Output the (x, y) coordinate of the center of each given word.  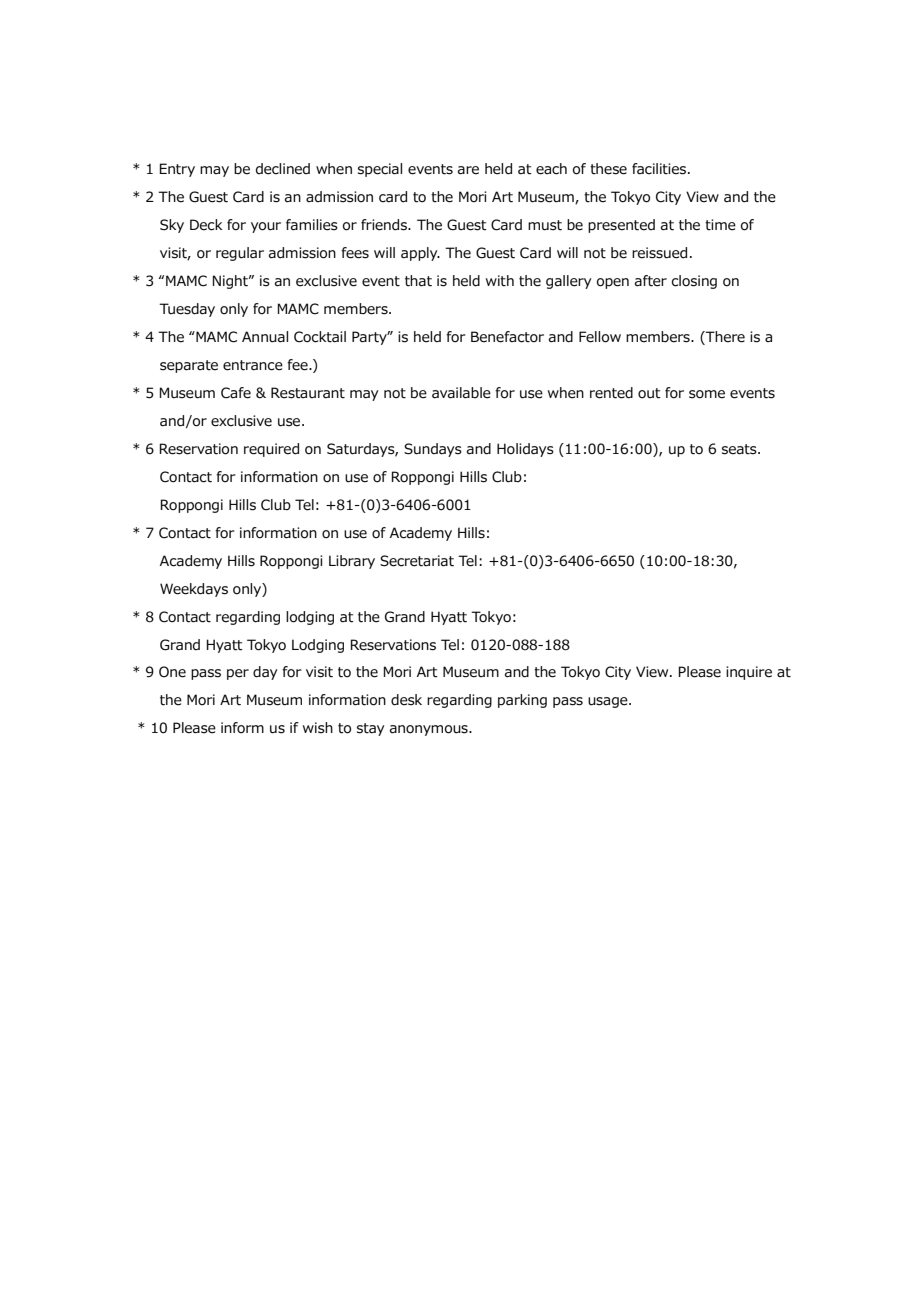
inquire (749, 673)
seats (740, 449)
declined (283, 169)
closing (694, 282)
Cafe (236, 393)
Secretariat (417, 561)
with (500, 280)
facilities (660, 169)
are (468, 170)
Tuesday (187, 310)
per (238, 674)
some (707, 394)
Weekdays (194, 590)
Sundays (433, 450)
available (461, 393)
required (271, 450)
